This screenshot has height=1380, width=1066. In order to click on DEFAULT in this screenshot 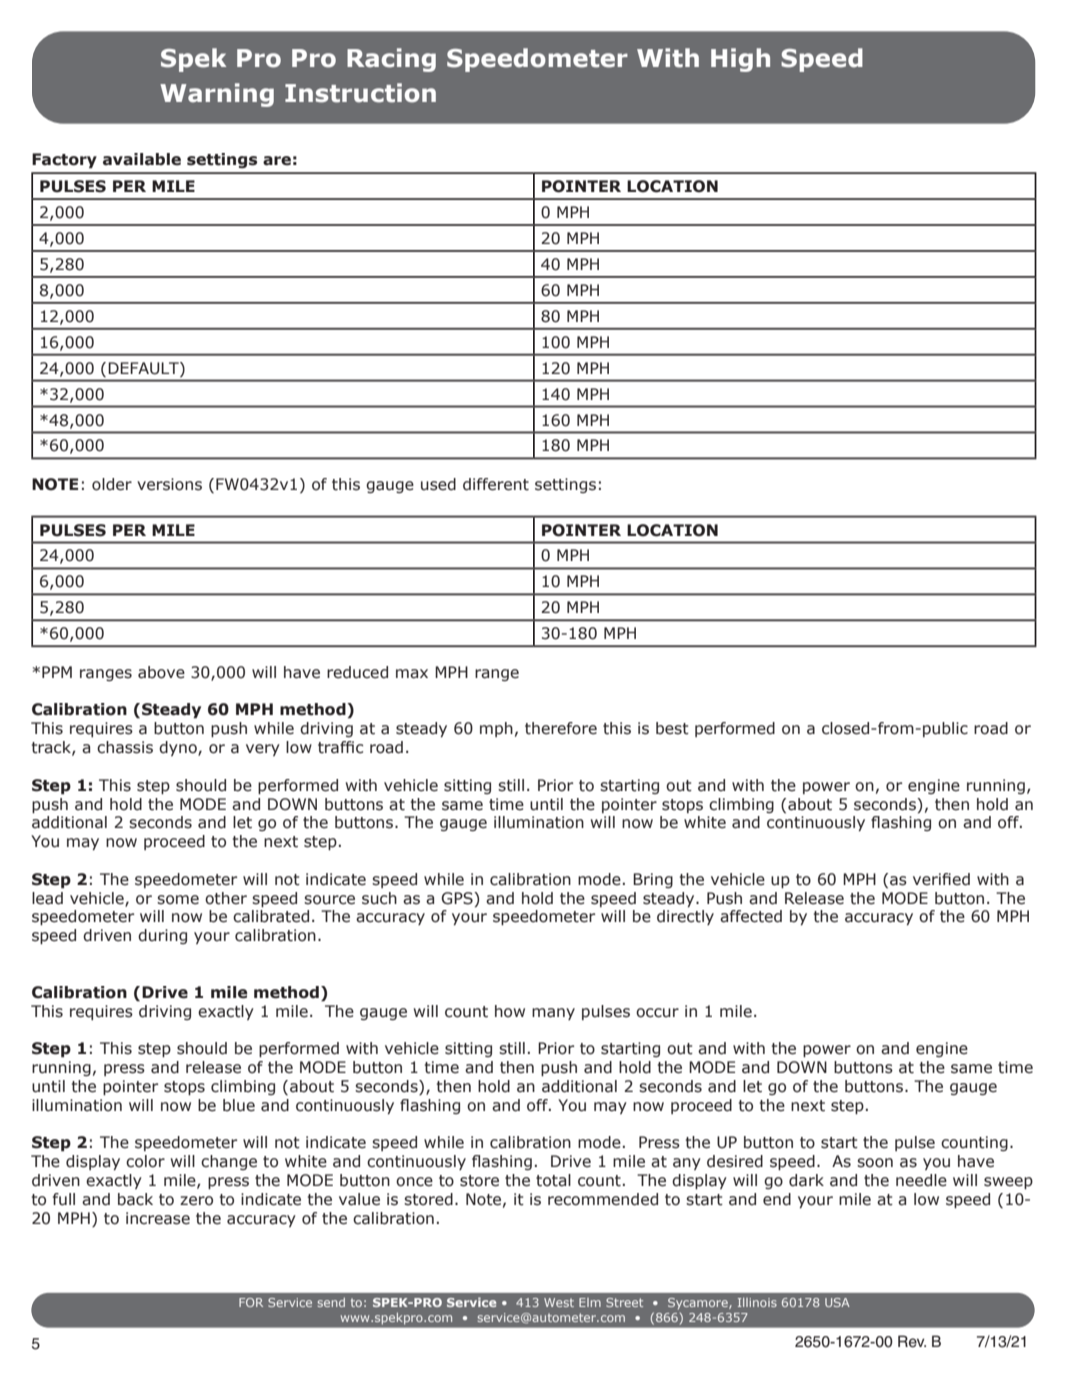, I will do `click(144, 368)`.
